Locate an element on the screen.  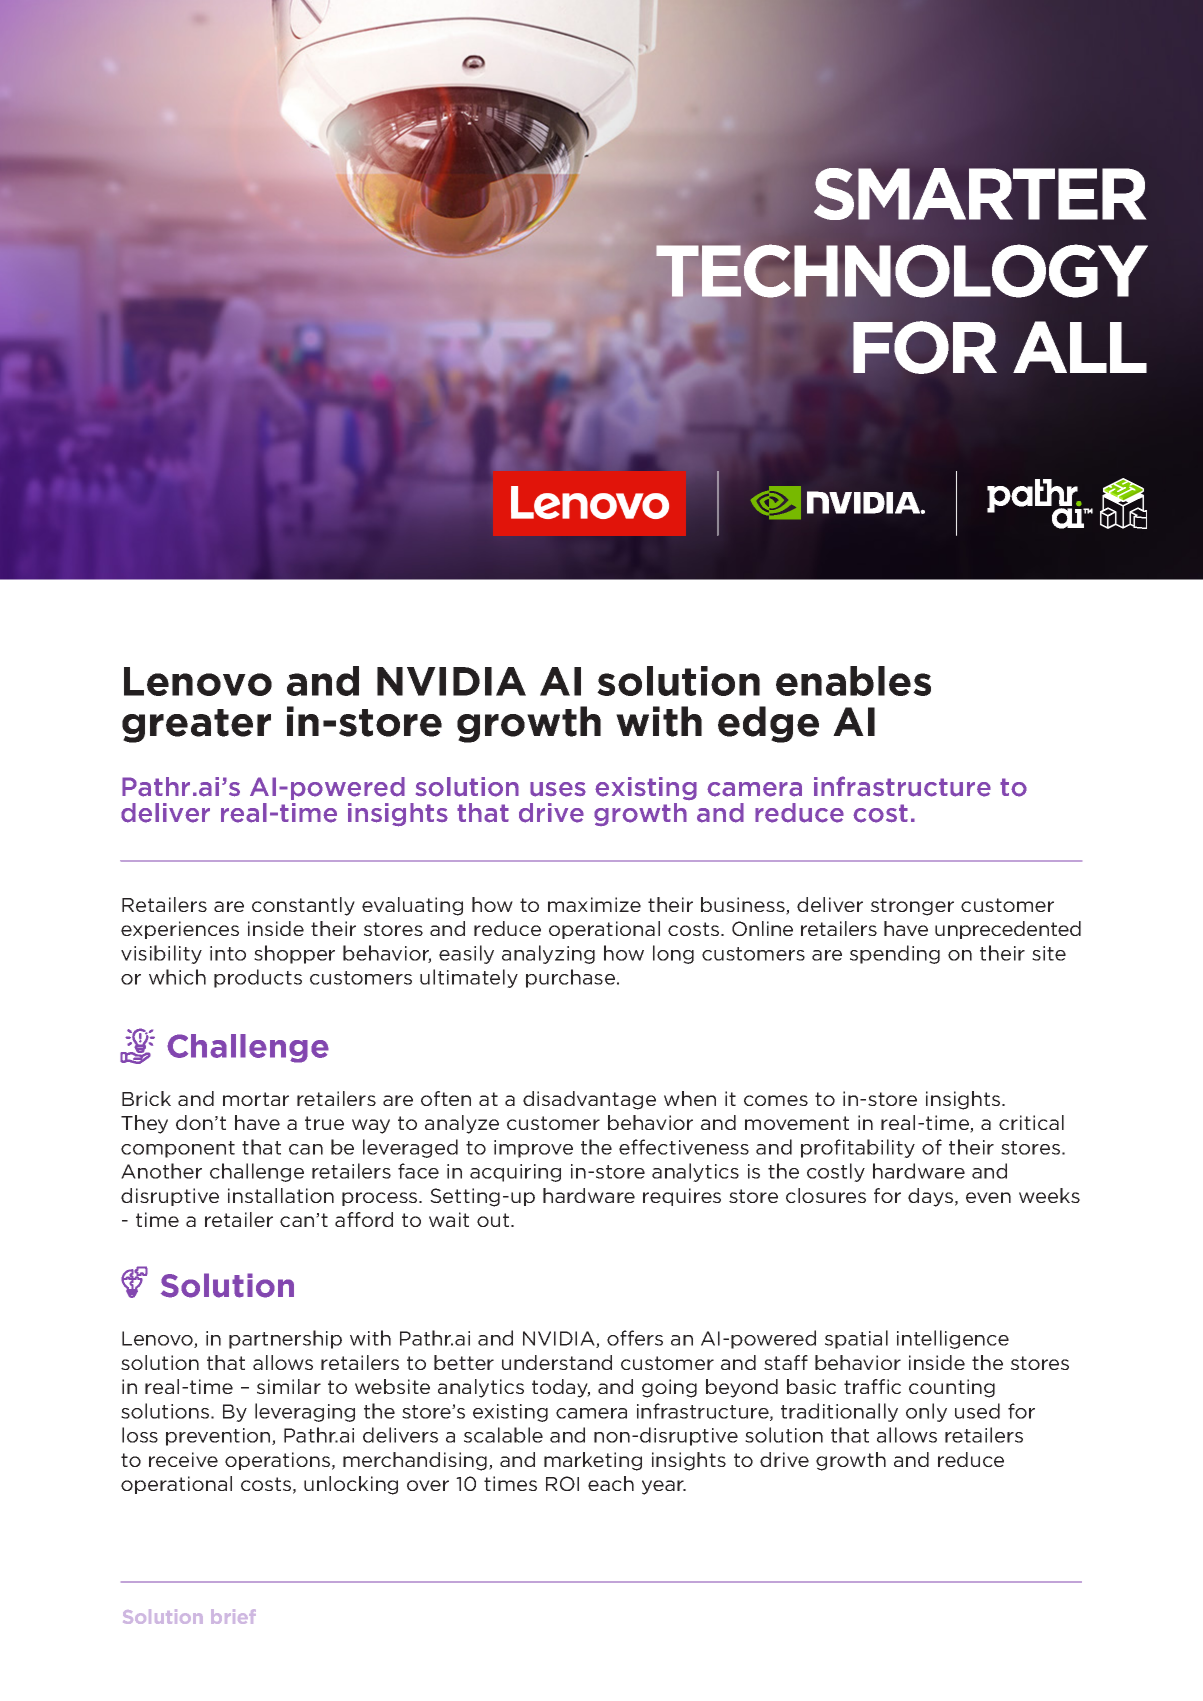
brief is located at coordinates (233, 1616).
